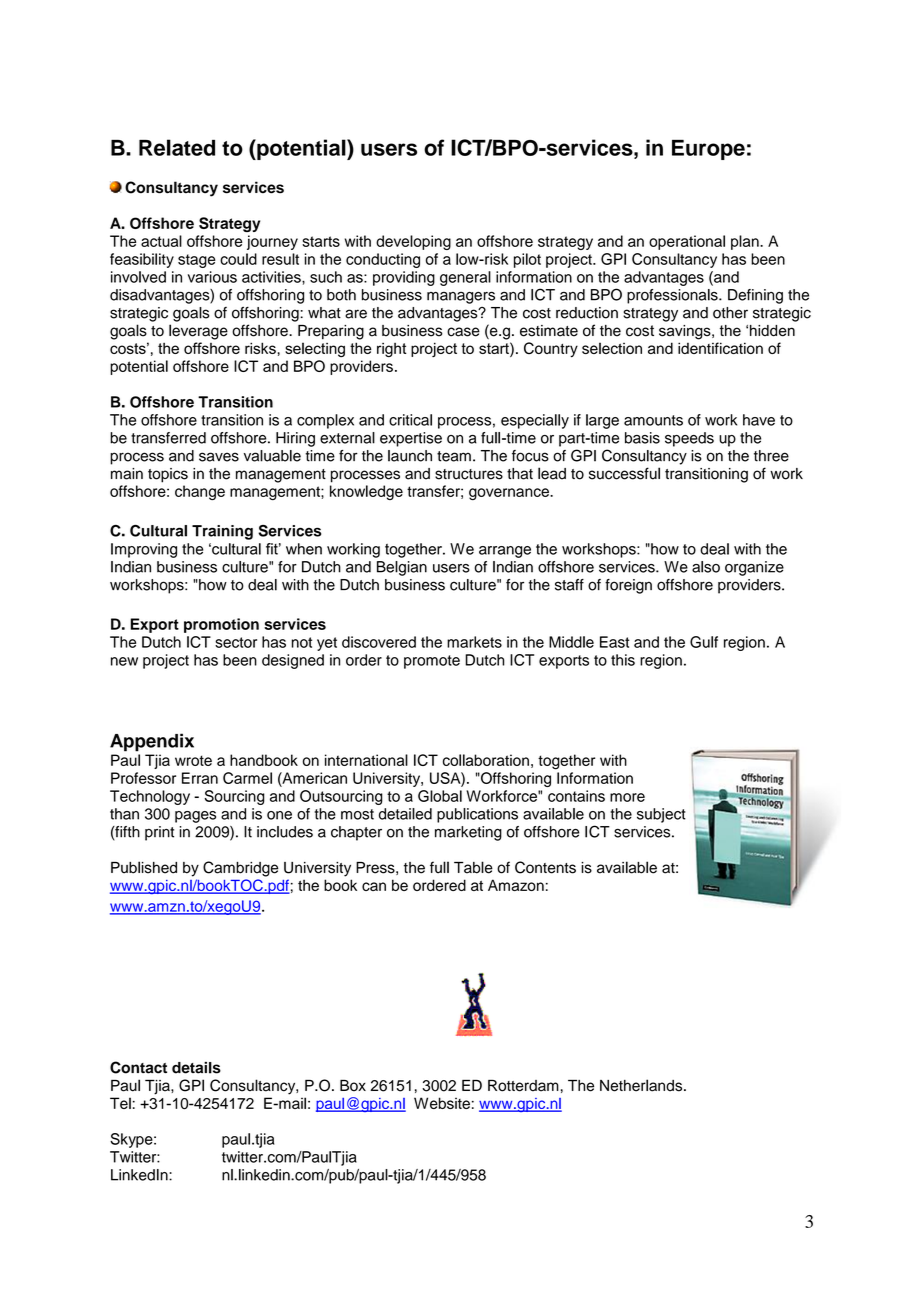 This screenshot has height=1308, width=924. What do you see at coordinates (704, 642) in the screenshot?
I see `Gulf` at bounding box center [704, 642].
